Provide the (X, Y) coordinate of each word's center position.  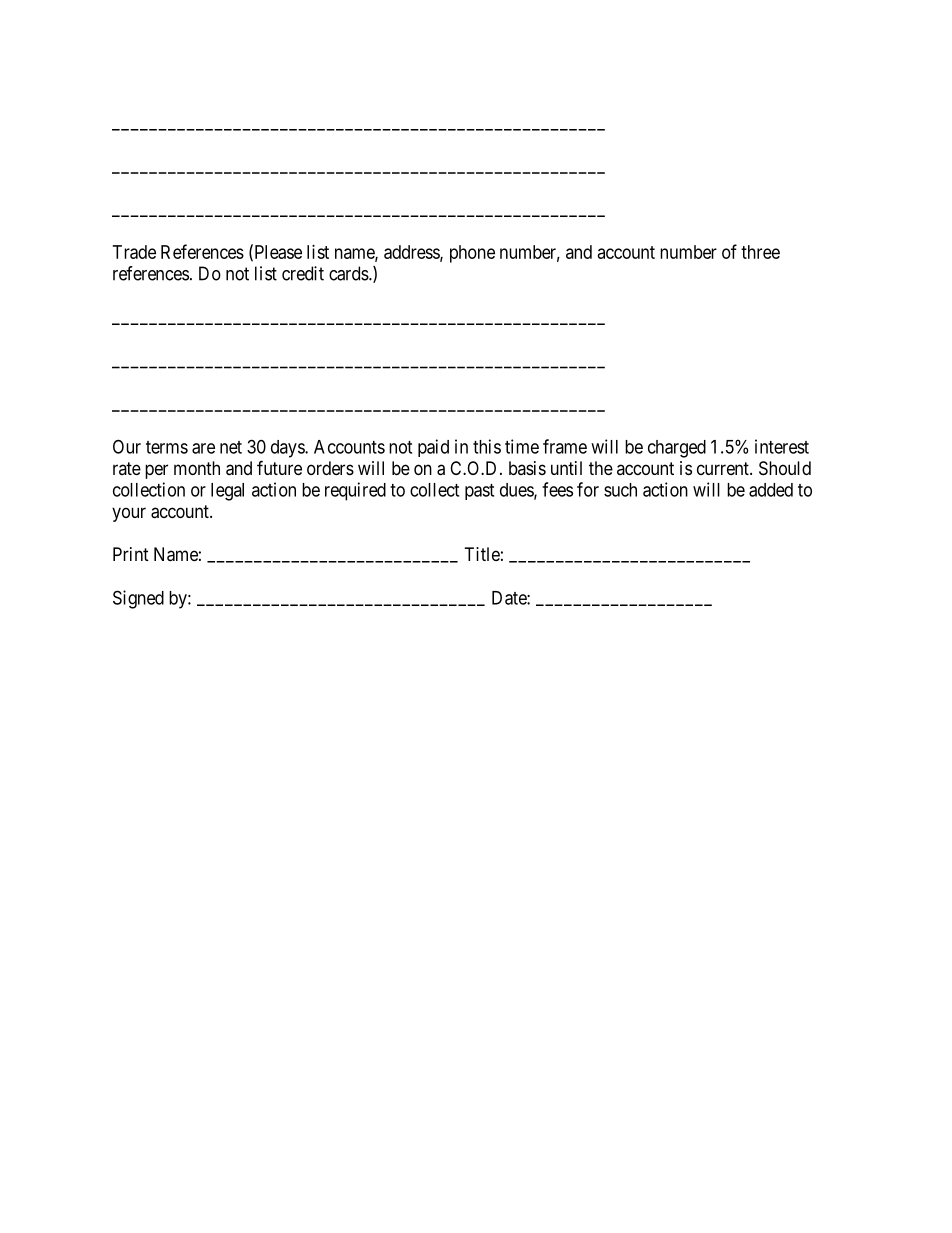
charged (677, 449)
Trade (134, 252)
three (760, 252)
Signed (138, 599)
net (231, 447)
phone (472, 254)
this (487, 446)
